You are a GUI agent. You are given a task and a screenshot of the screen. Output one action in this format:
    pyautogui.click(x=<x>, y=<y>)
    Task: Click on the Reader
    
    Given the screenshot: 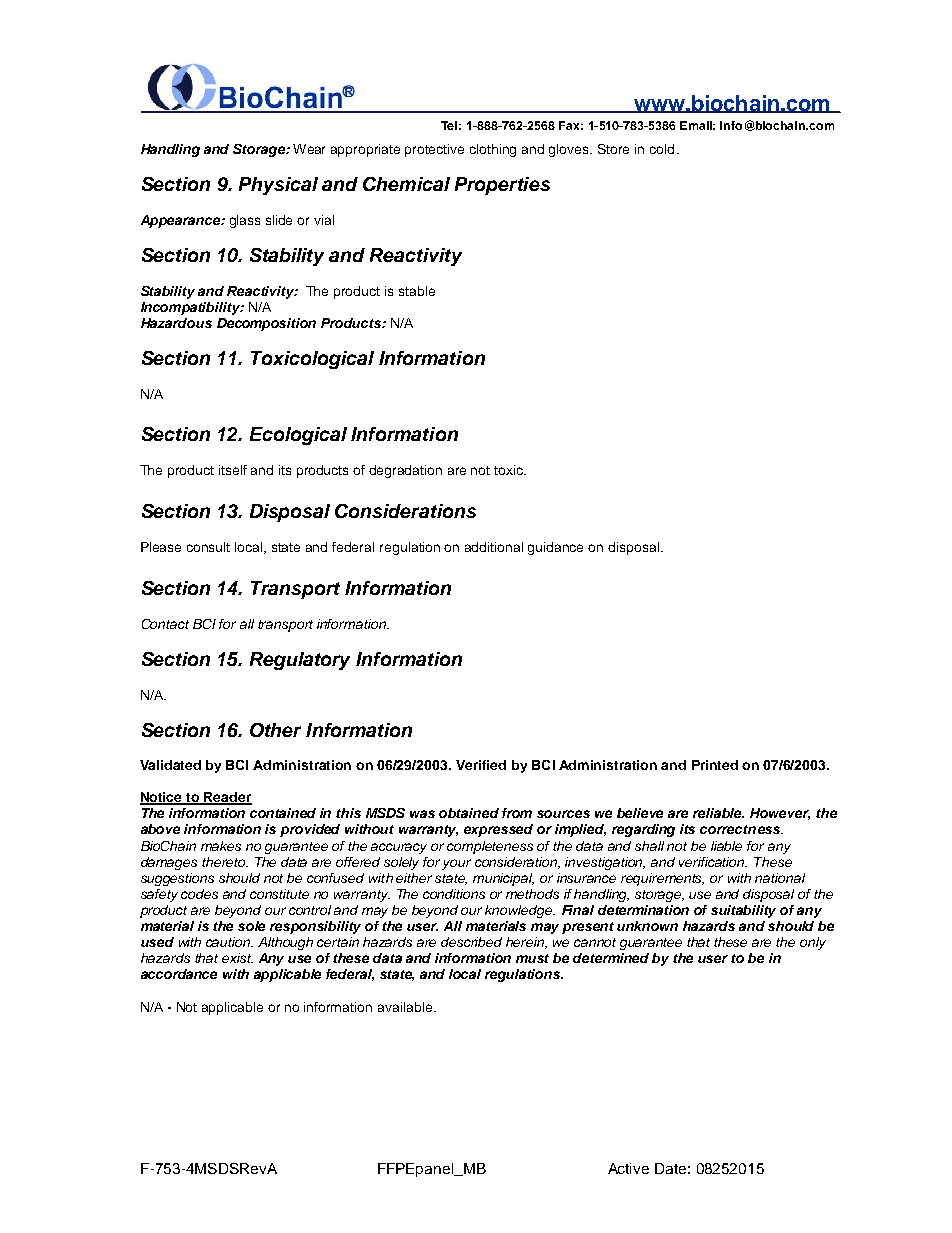 What is the action you would take?
    pyautogui.click(x=227, y=798)
